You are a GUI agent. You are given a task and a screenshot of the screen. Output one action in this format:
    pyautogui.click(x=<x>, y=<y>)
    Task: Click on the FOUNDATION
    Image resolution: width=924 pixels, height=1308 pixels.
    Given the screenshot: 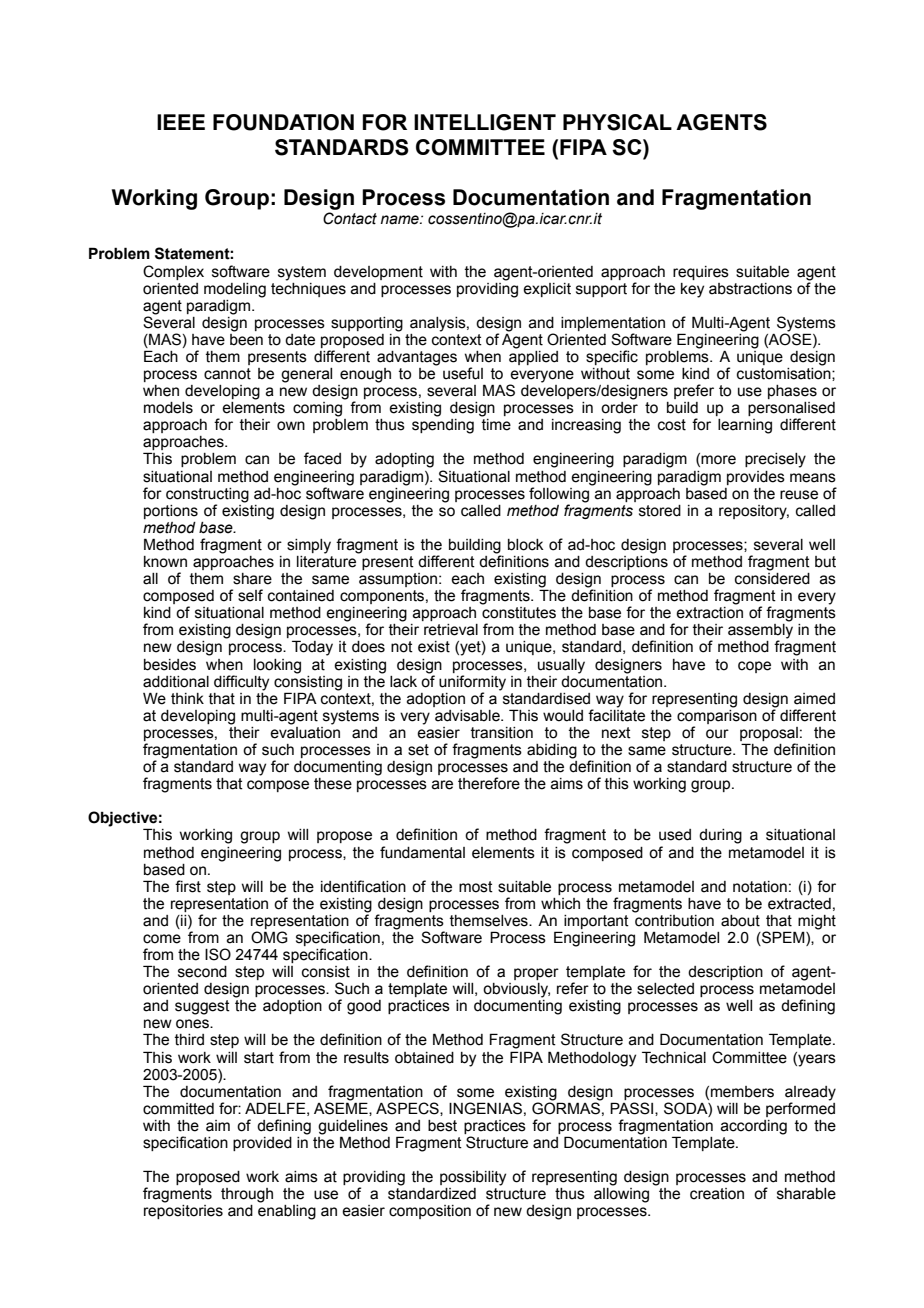 What is the action you would take?
    pyautogui.click(x=283, y=122)
